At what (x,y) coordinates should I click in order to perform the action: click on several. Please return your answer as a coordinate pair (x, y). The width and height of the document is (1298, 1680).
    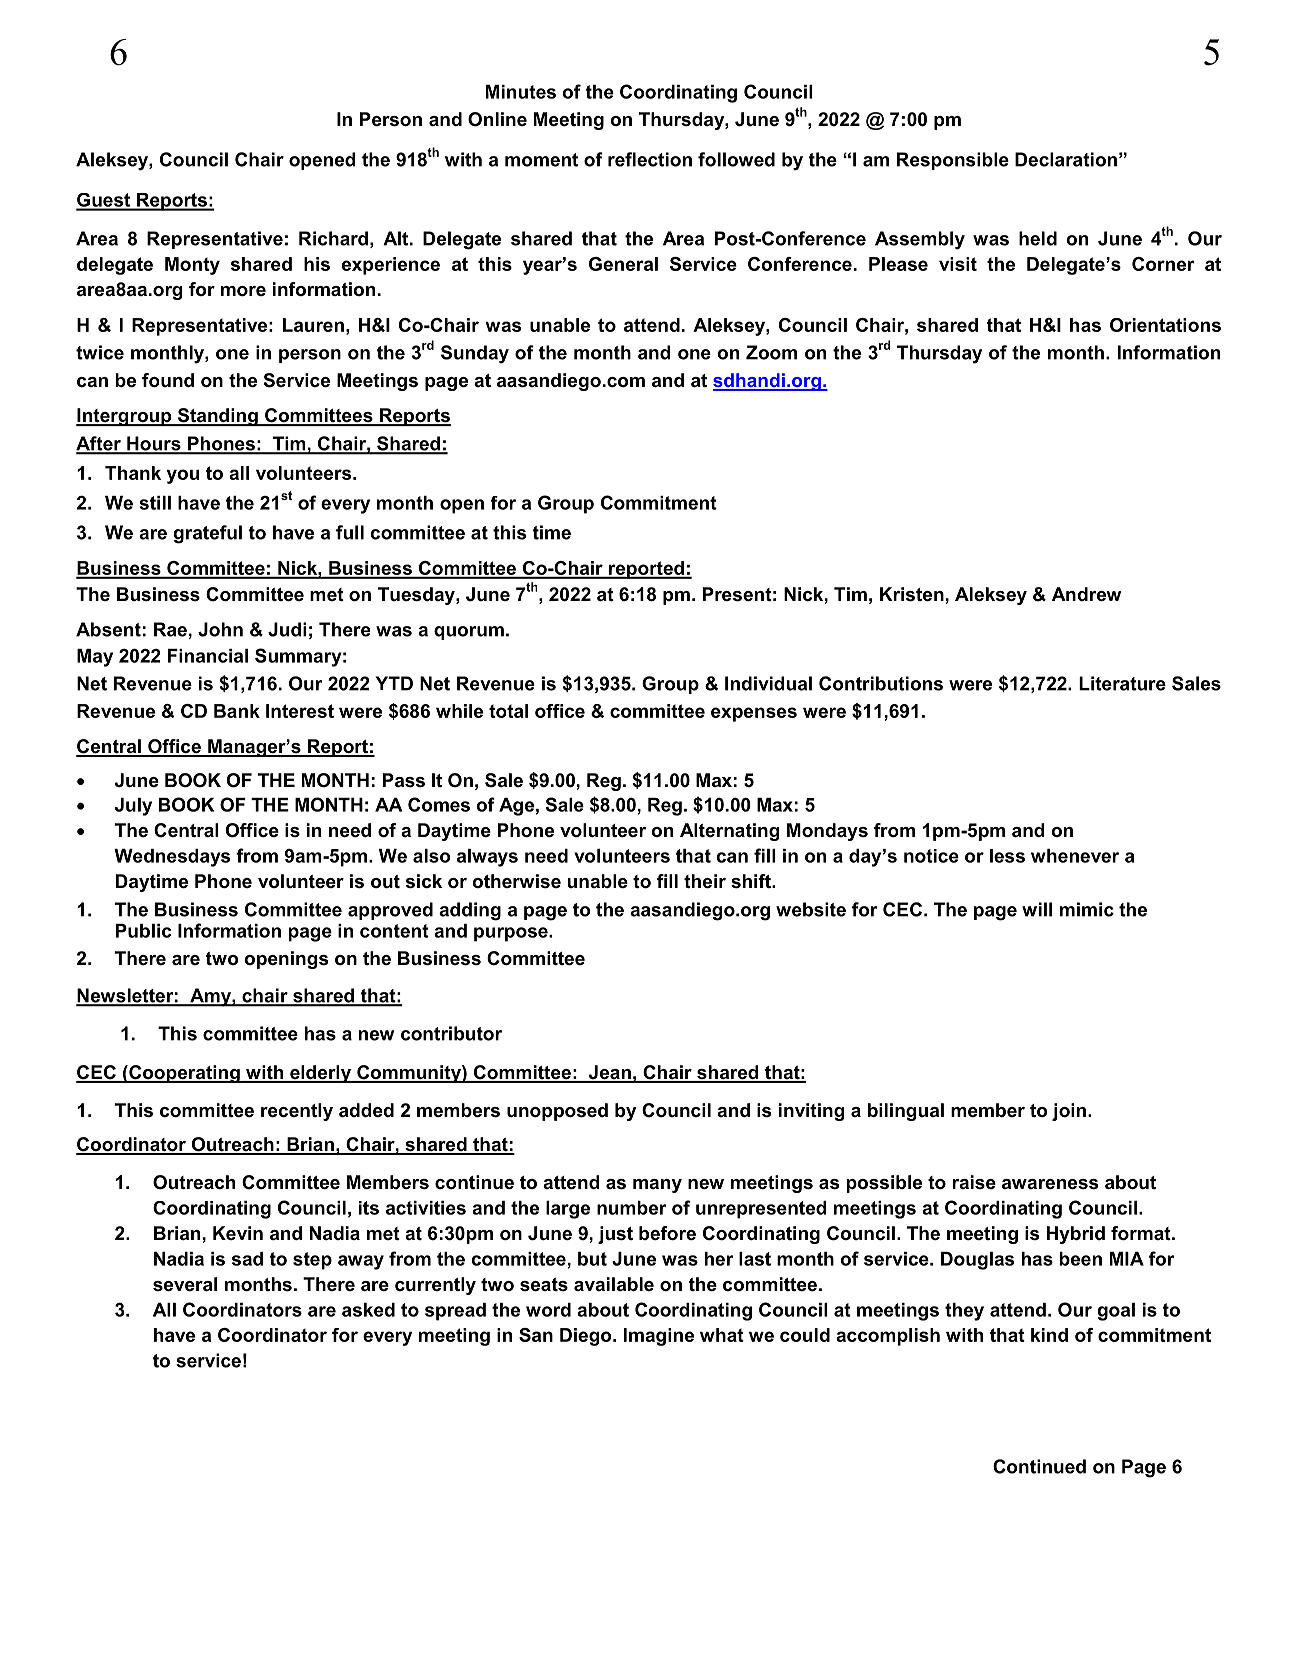
    Looking at the image, I should click on (185, 1284).
